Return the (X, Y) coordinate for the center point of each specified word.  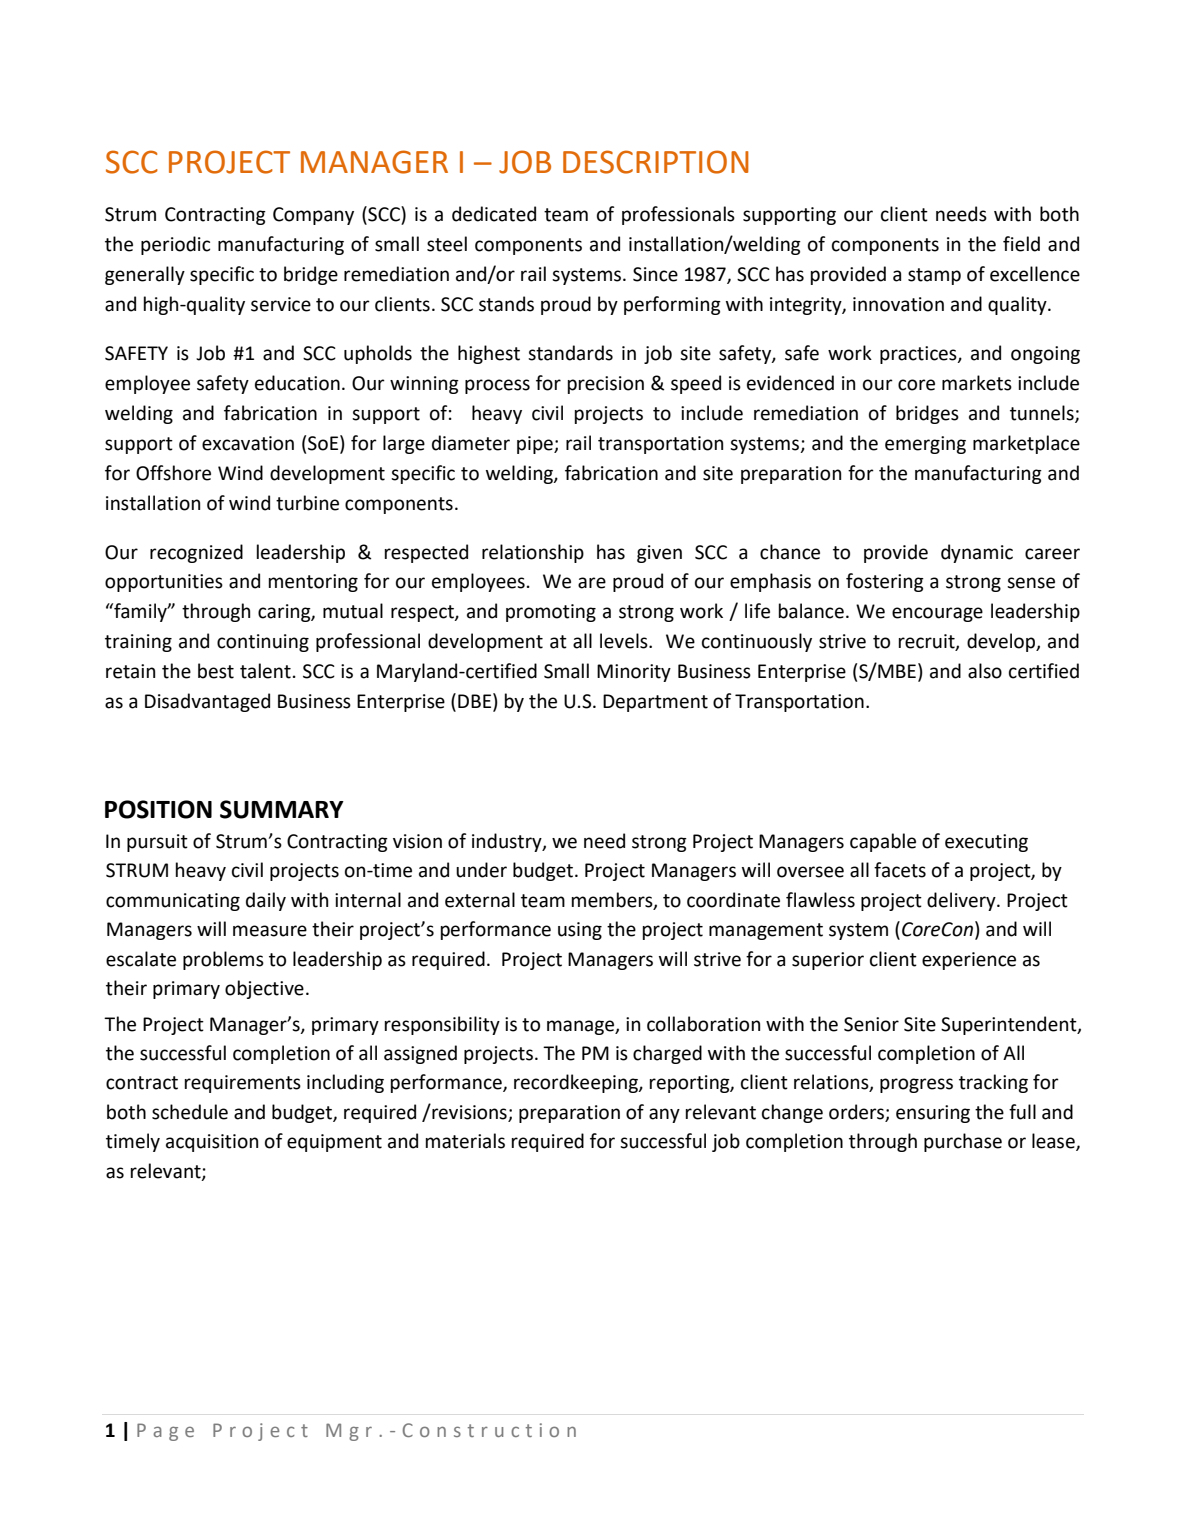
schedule (190, 1112)
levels (625, 641)
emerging (925, 445)
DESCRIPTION (656, 162)
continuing (263, 643)
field (1021, 244)
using (580, 931)
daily (266, 901)
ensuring (933, 1114)
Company (313, 216)
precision (606, 385)
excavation (248, 443)
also (985, 671)
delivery (962, 901)
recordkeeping (577, 1083)
